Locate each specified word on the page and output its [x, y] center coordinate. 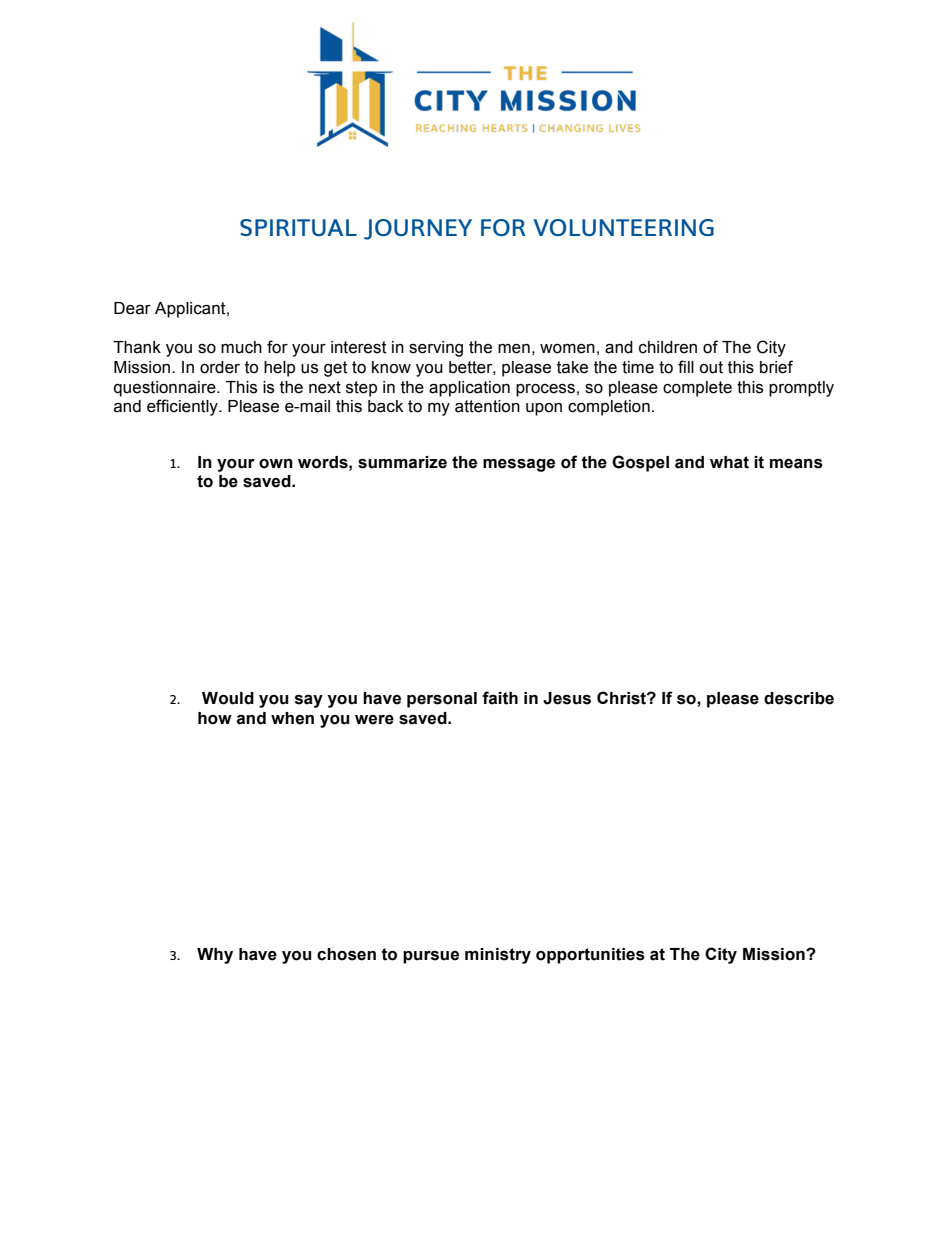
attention [487, 406]
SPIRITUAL [298, 227]
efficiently [183, 407]
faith [500, 698]
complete [697, 389]
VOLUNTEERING [623, 227]
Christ [622, 698]
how [215, 718]
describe [799, 698]
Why [215, 956]
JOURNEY [418, 229]
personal [442, 700]
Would [228, 698]
